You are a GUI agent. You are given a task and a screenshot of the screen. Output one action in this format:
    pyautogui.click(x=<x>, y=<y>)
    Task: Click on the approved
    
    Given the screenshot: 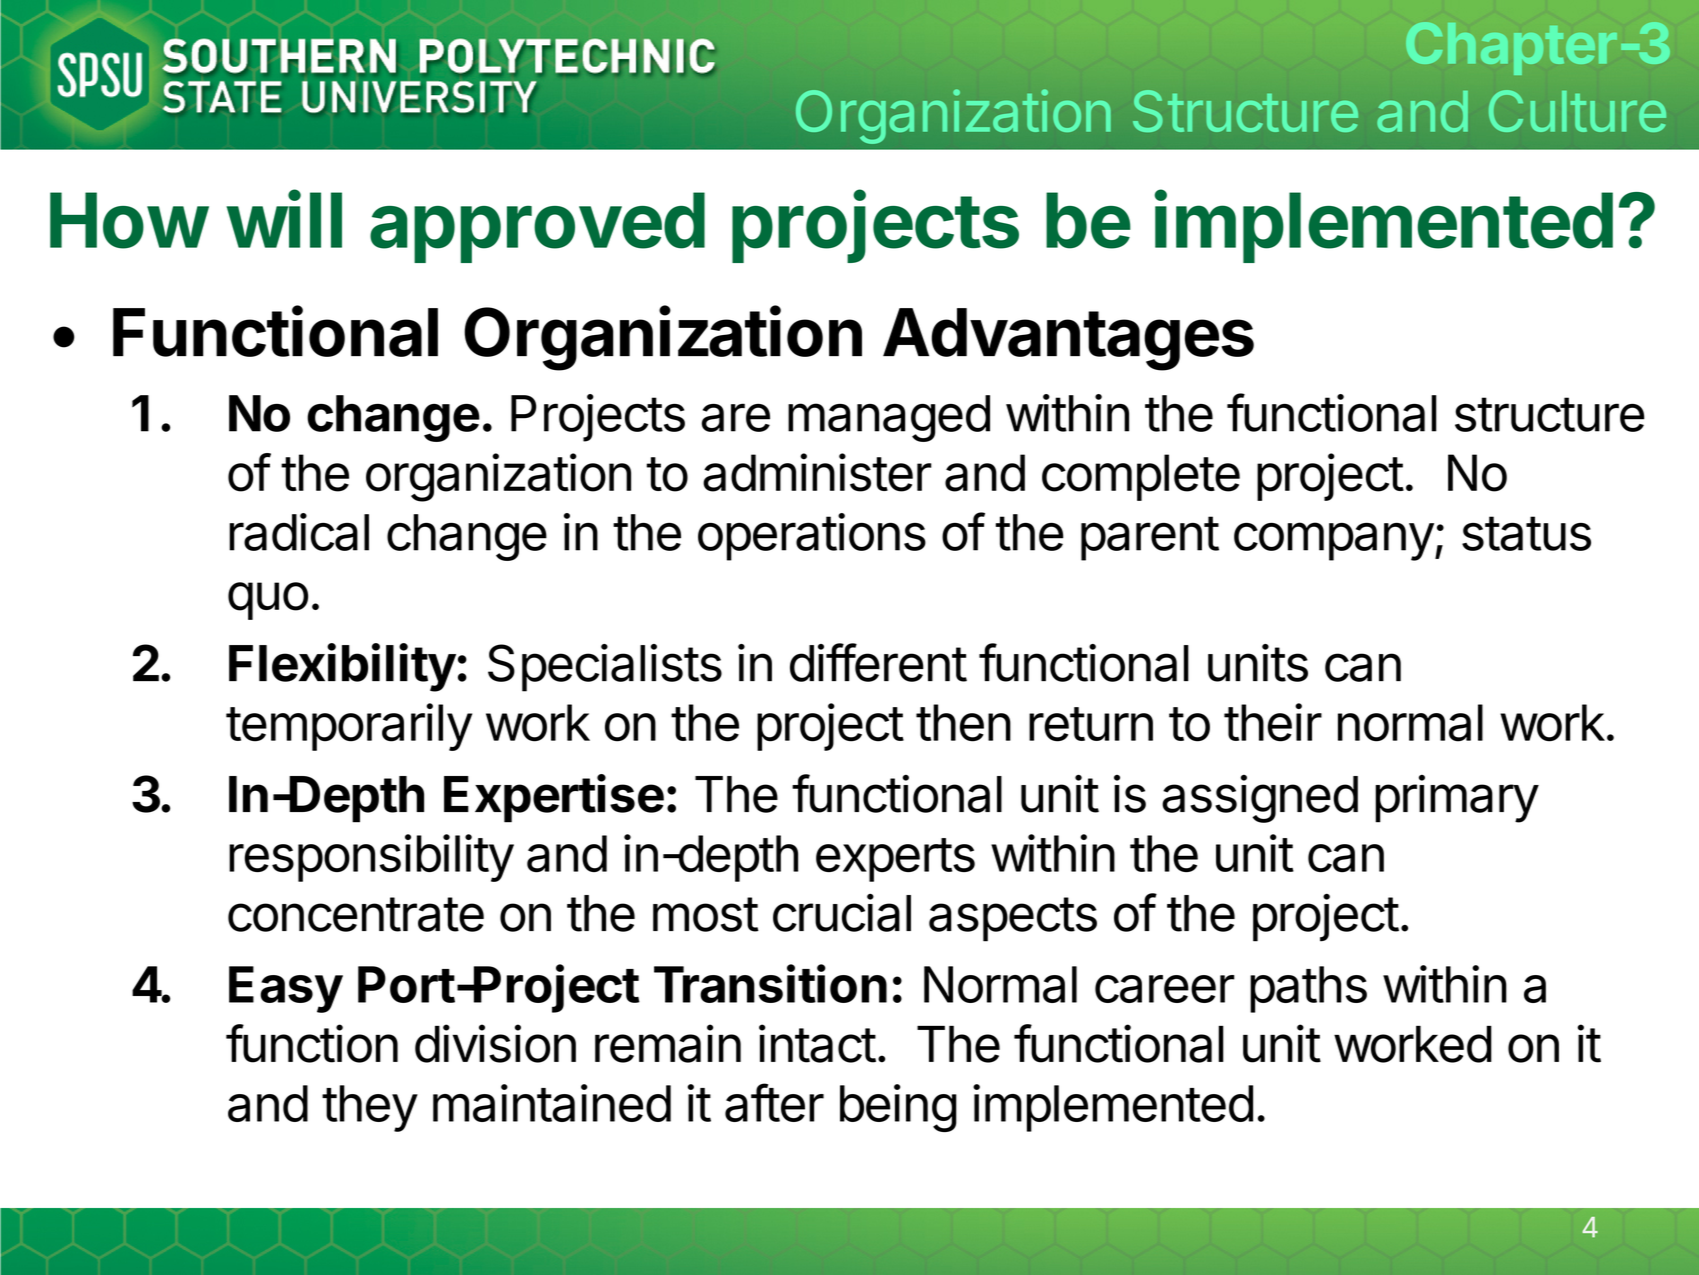 What is the action you would take?
    pyautogui.click(x=537, y=227)
